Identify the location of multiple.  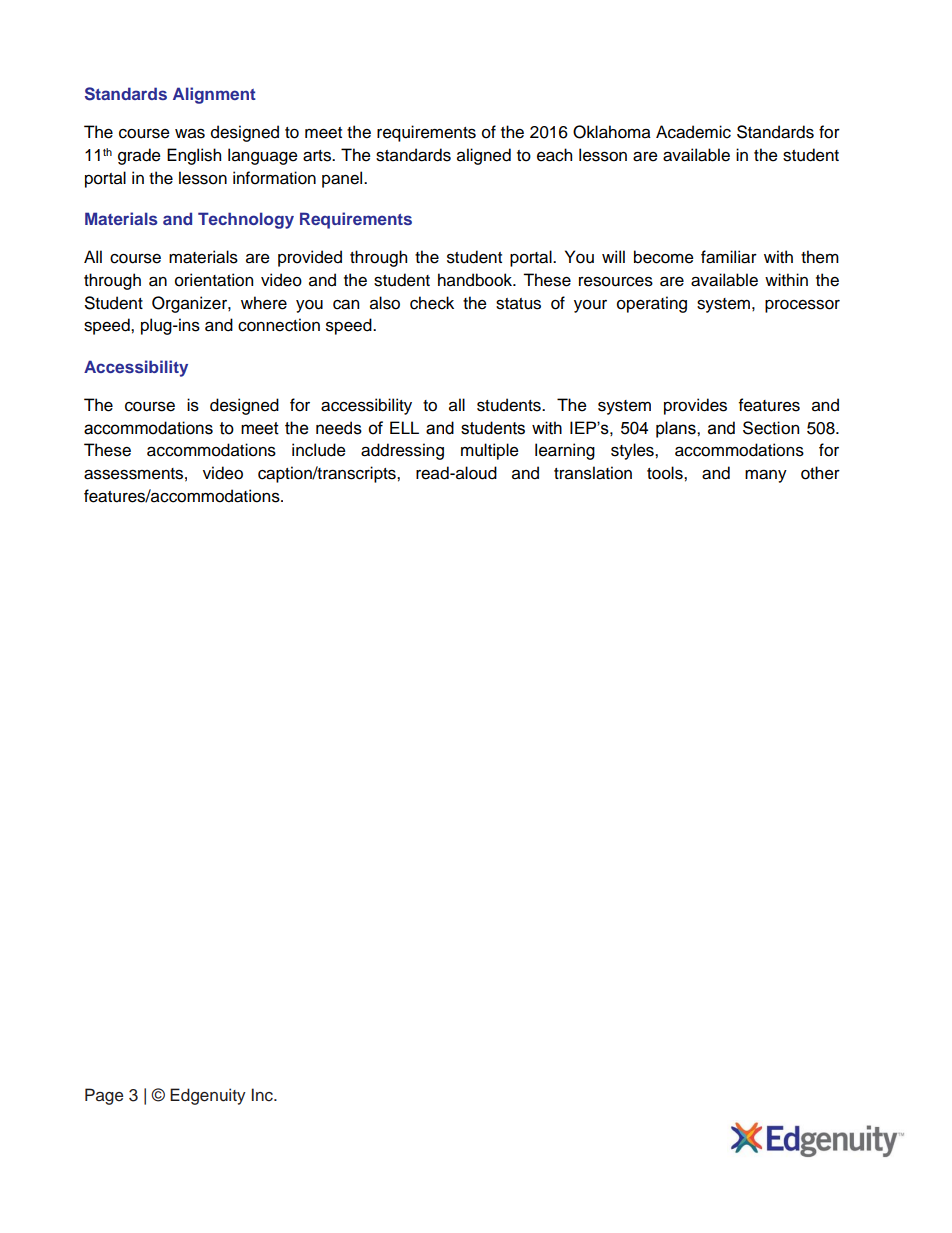
(490, 451).
